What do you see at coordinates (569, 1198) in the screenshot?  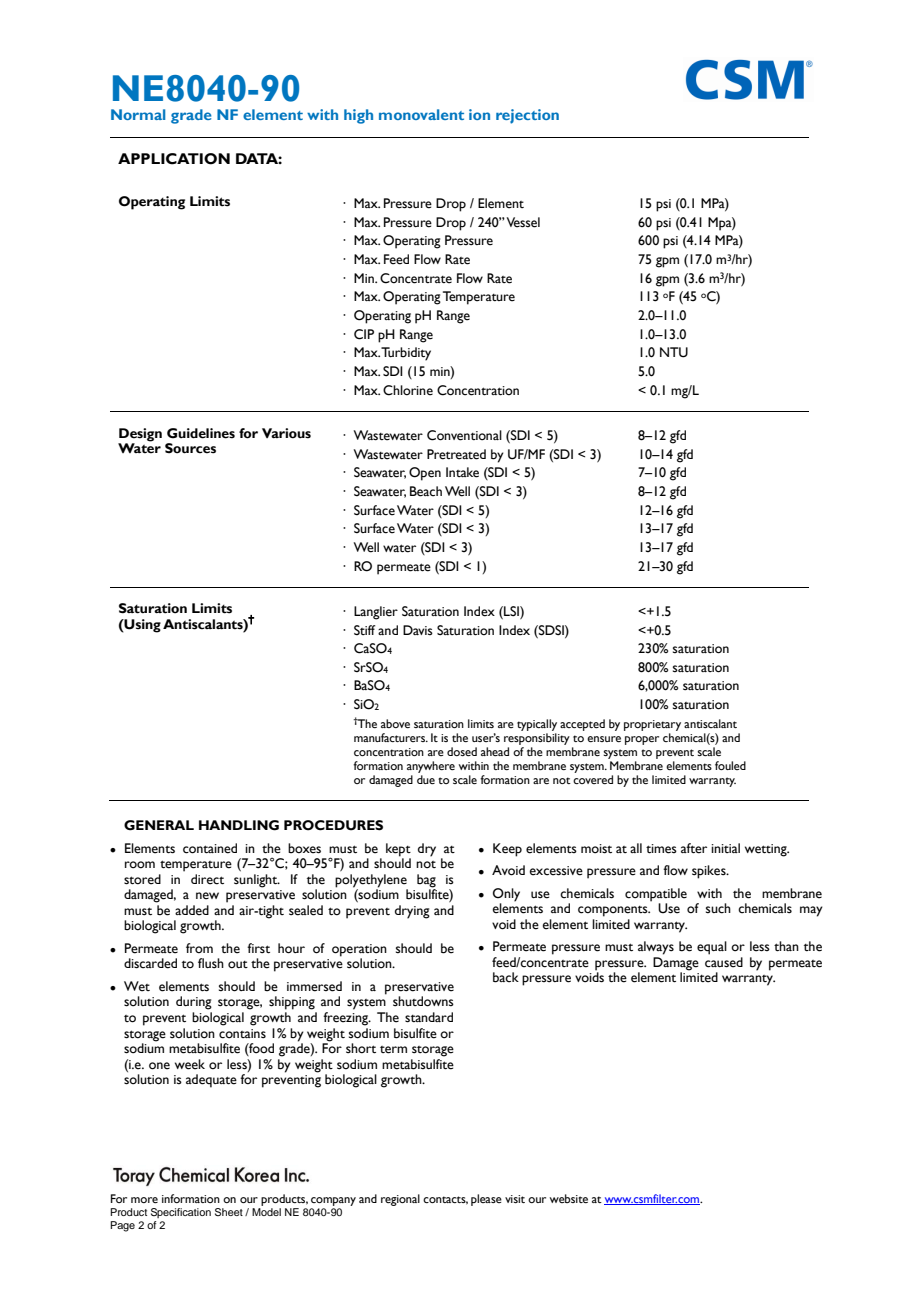 I see `website` at bounding box center [569, 1198].
